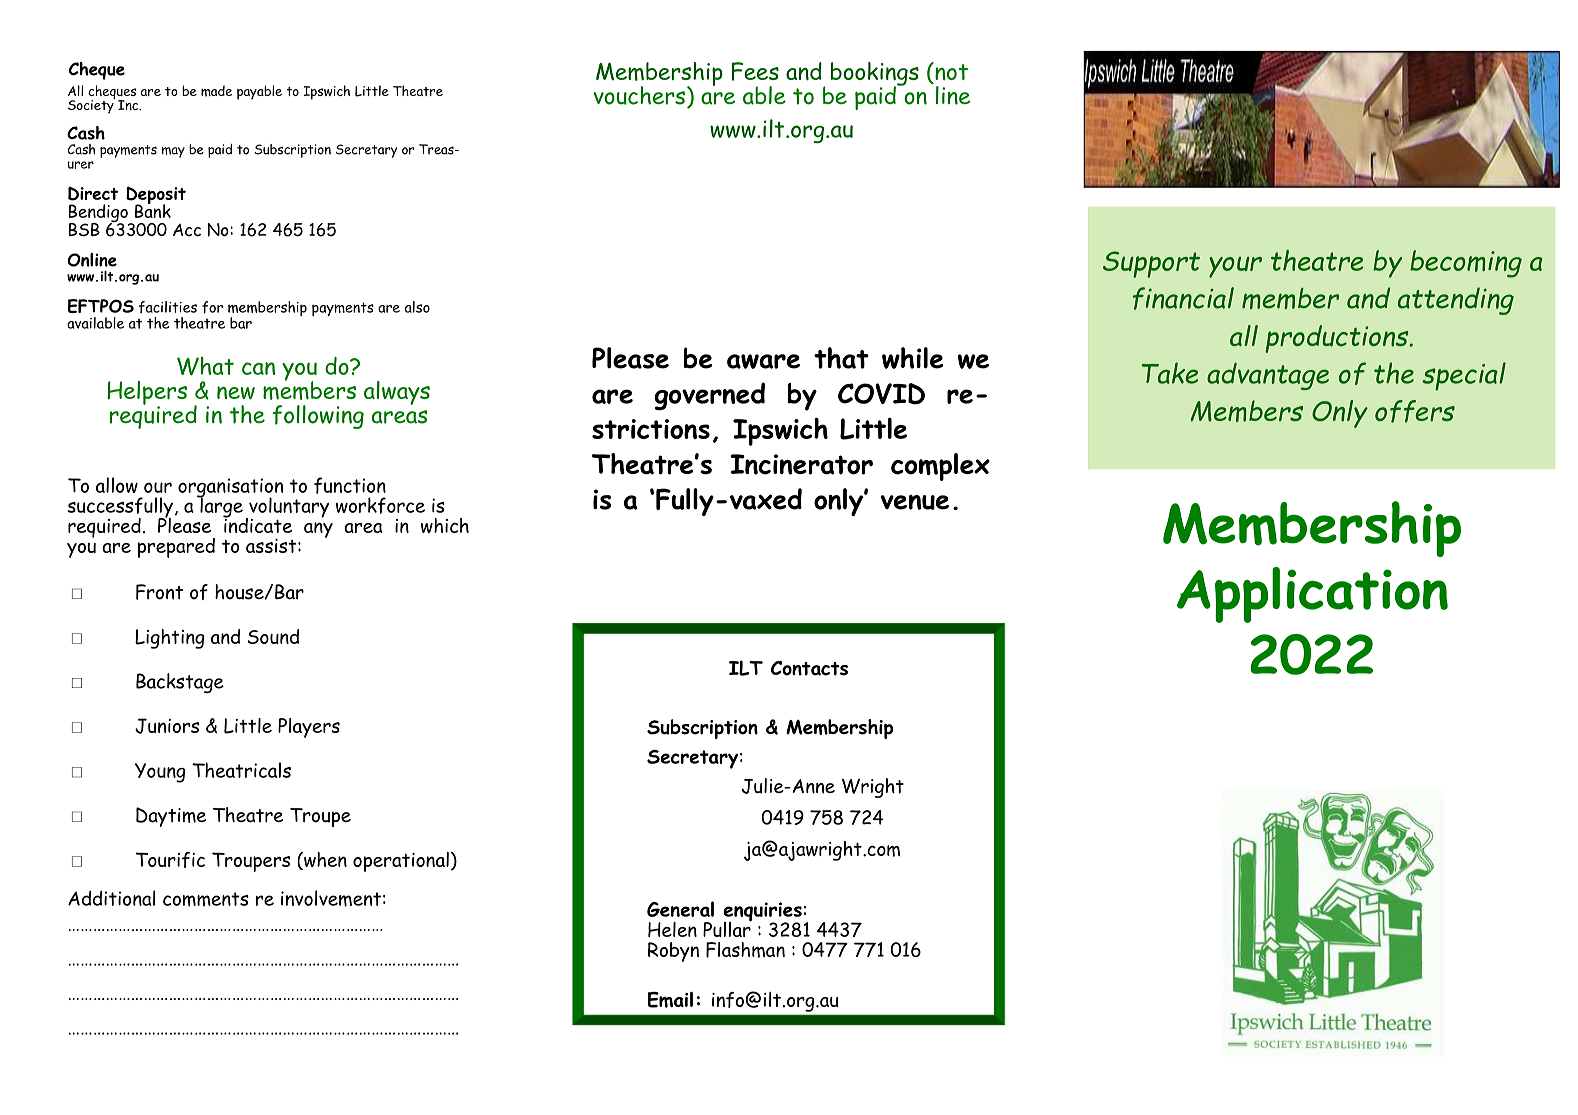  I want to click on governed, so click(709, 396).
